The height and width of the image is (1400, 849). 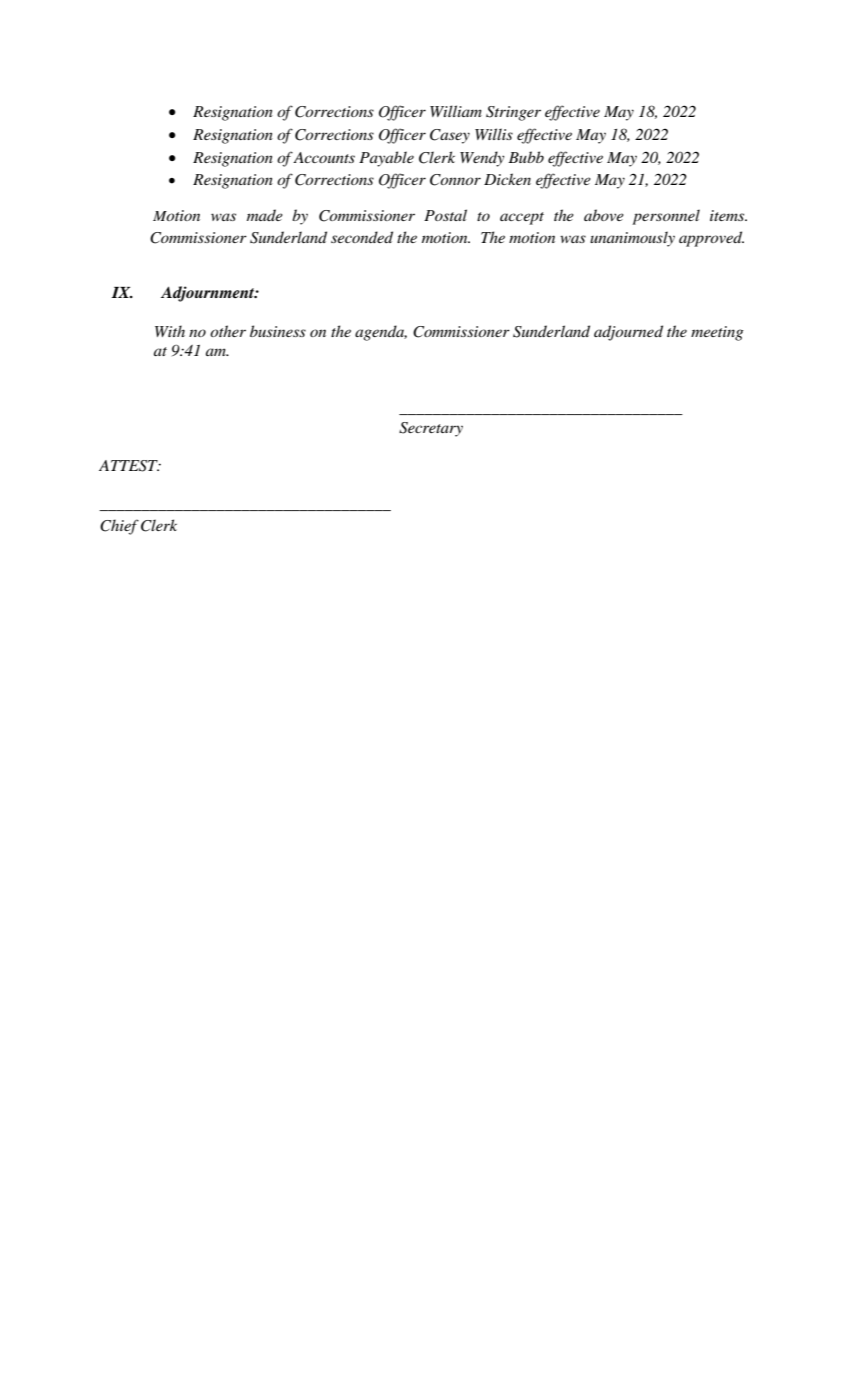 What do you see at coordinates (632, 239) in the image?
I see `unanimously` at bounding box center [632, 239].
